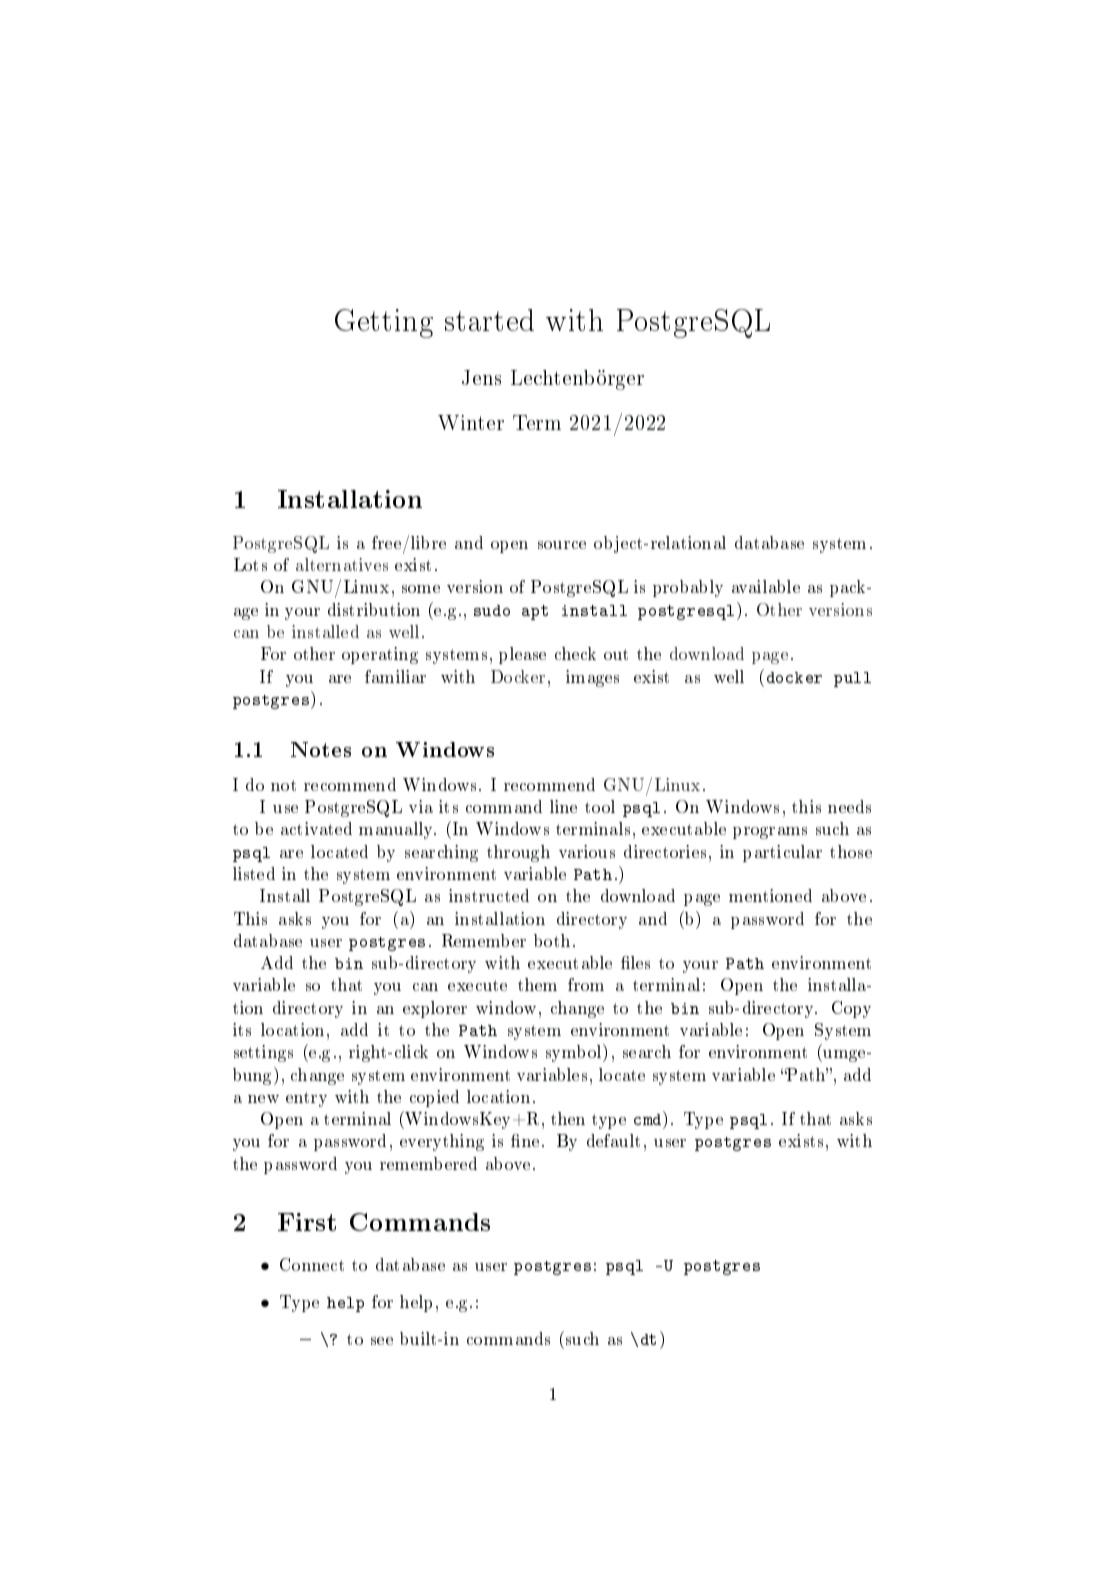 The width and height of the page is (1109, 1569). I want to click on default, so click(613, 1140).
